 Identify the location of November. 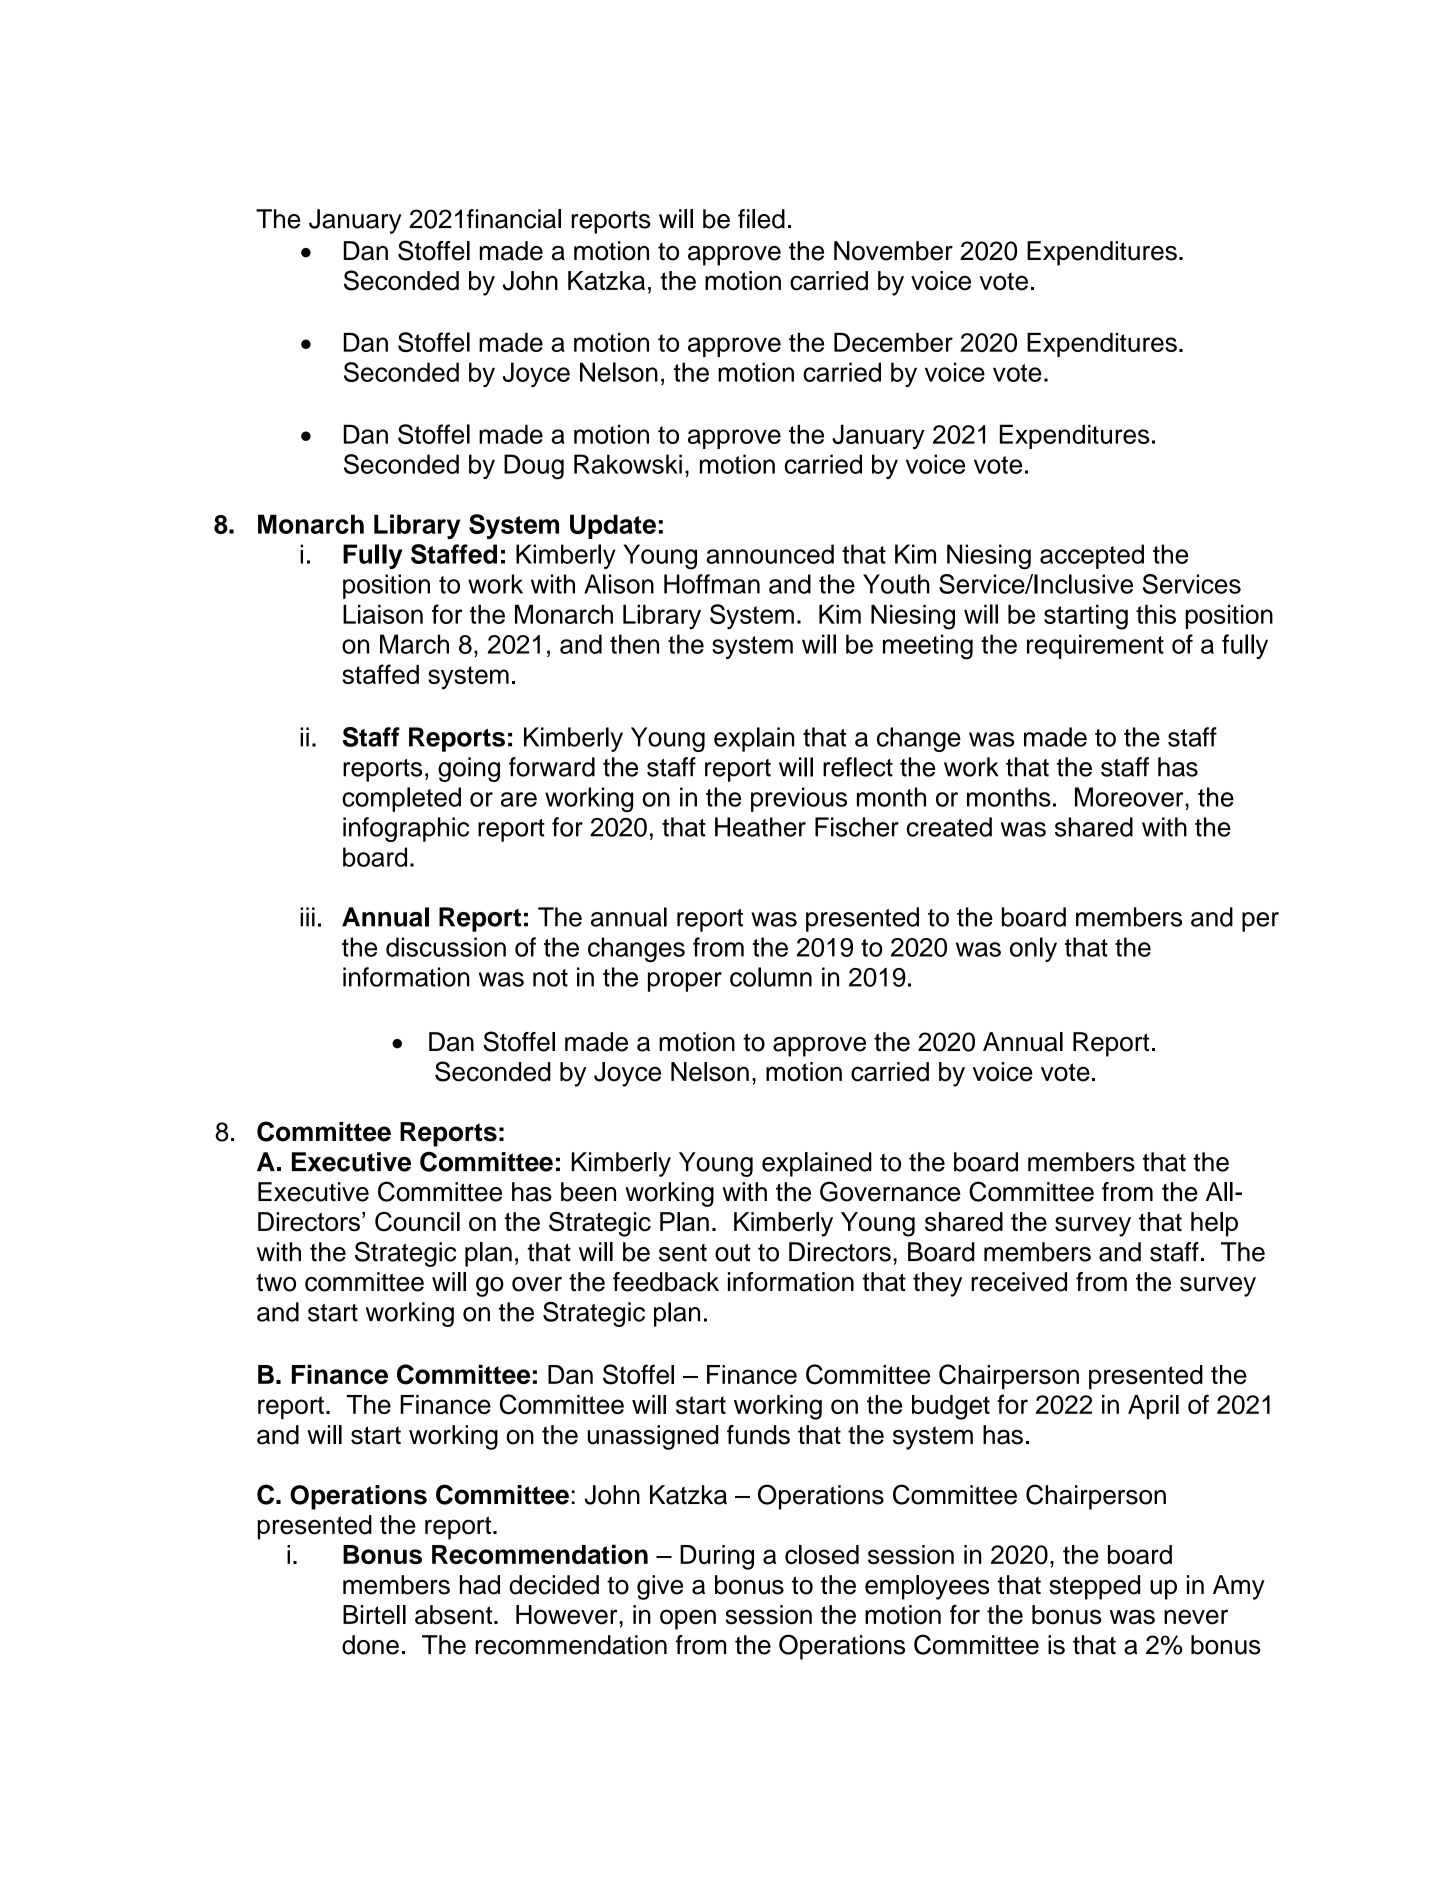
(893, 251).
